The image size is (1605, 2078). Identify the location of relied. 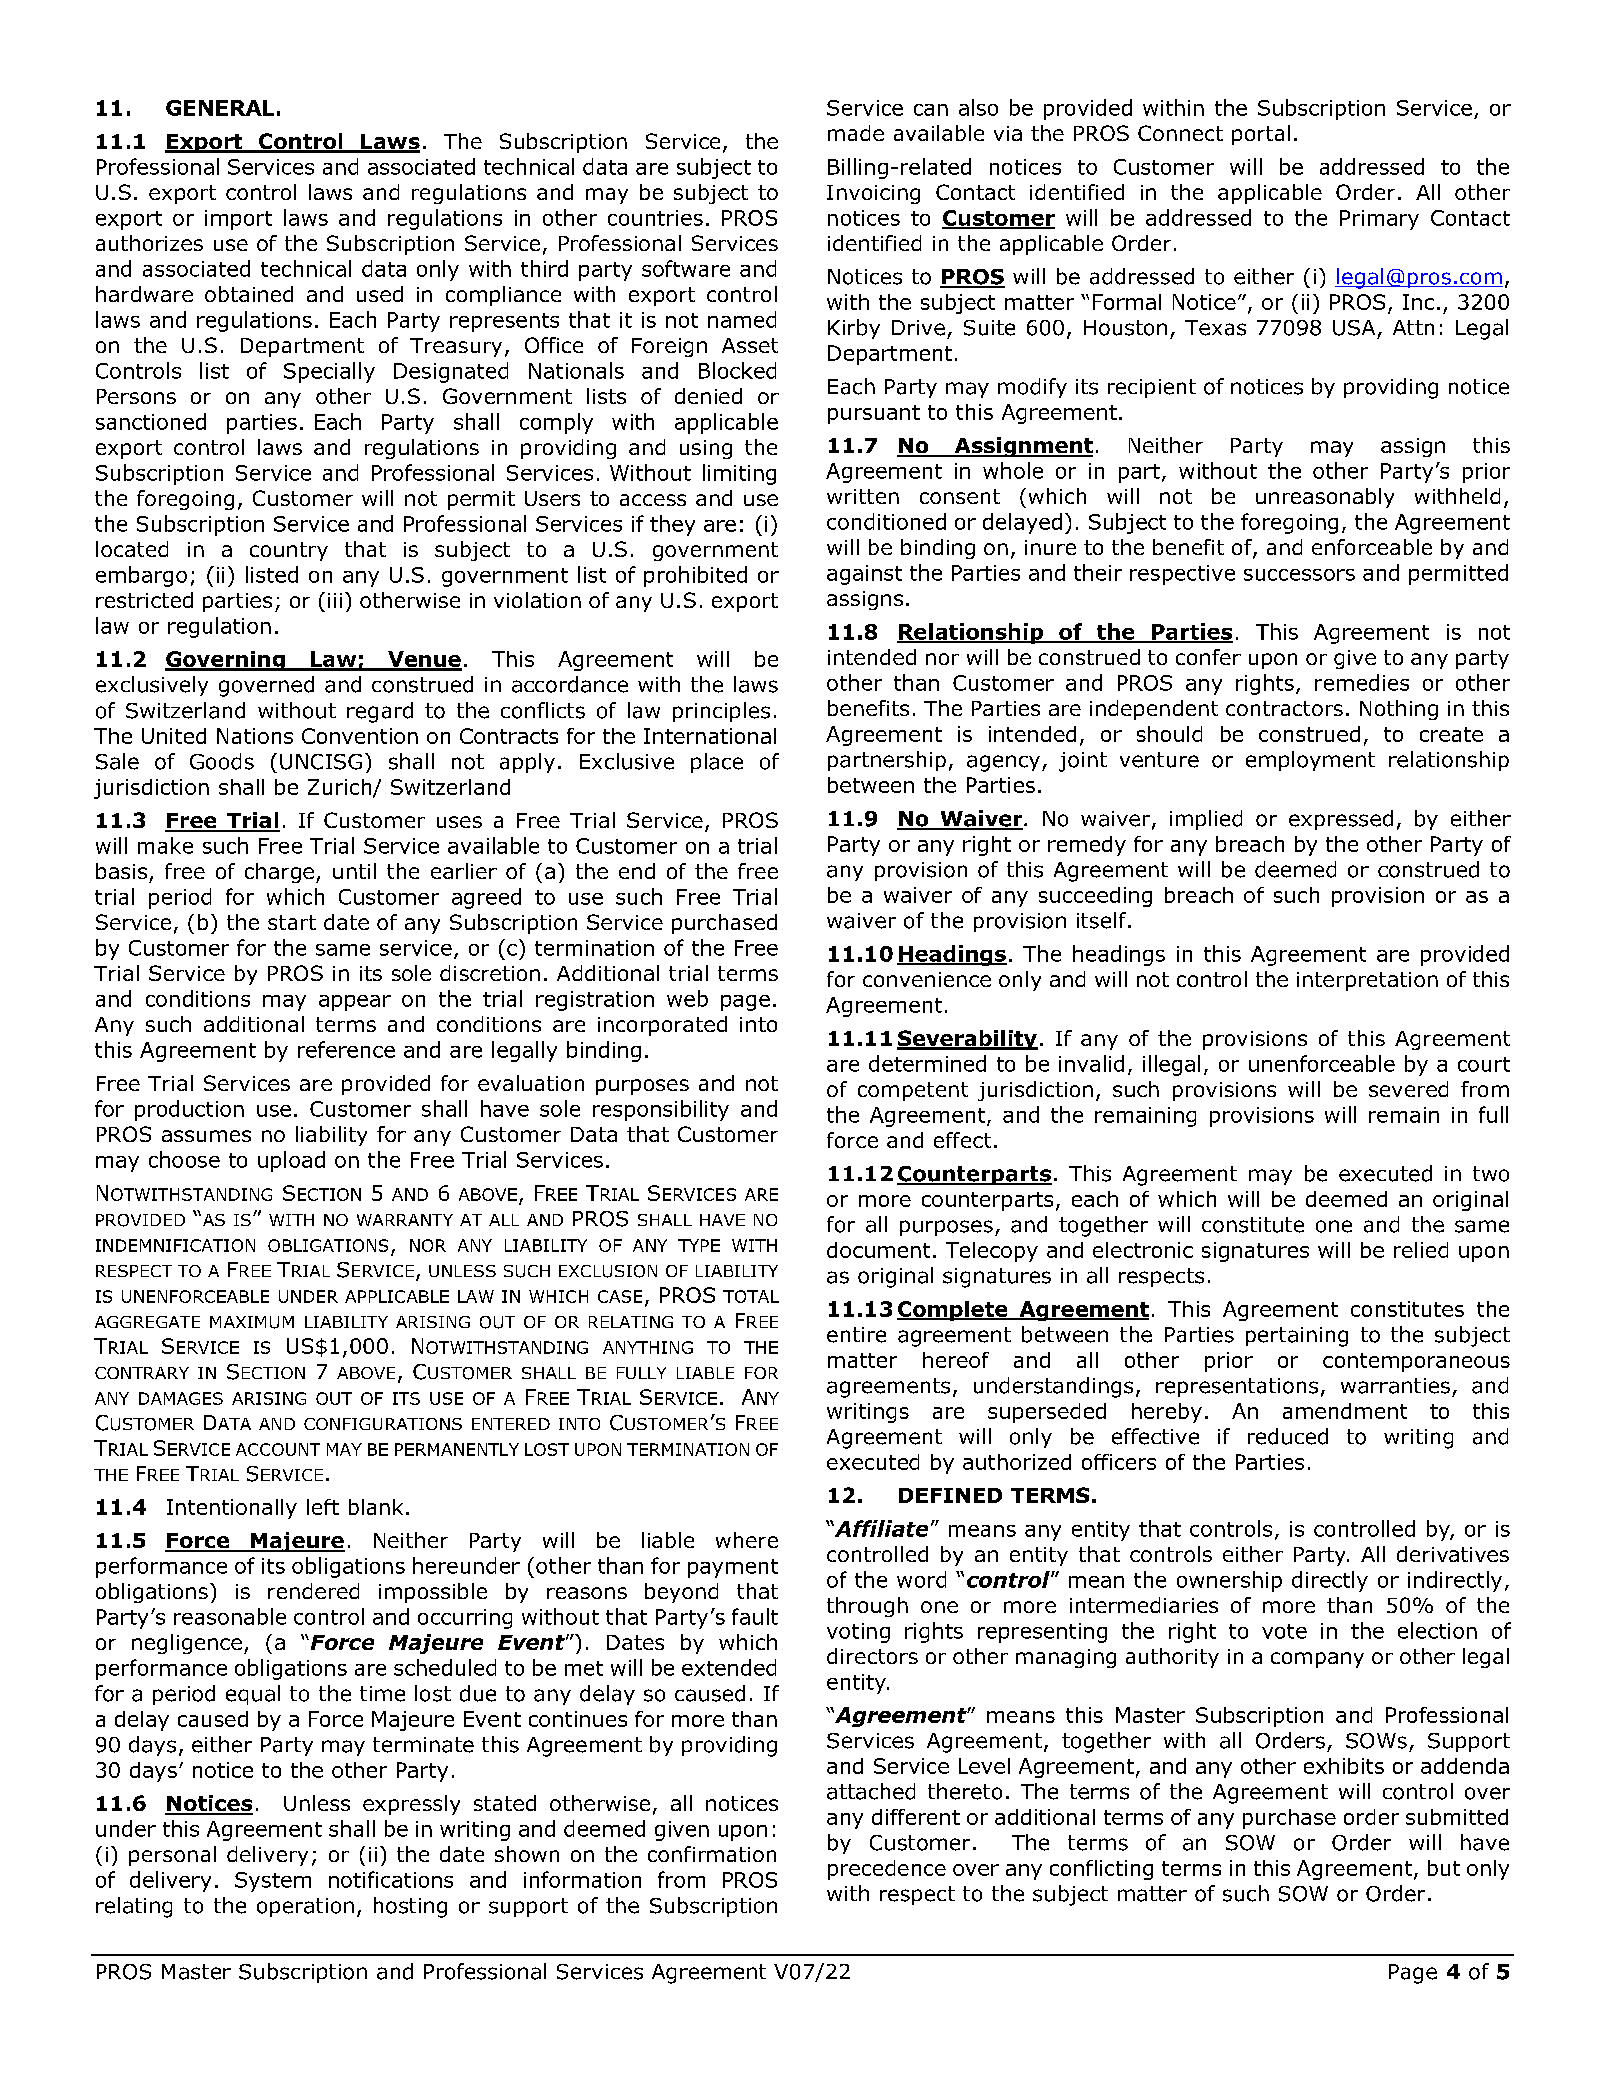
(1421, 1250).
